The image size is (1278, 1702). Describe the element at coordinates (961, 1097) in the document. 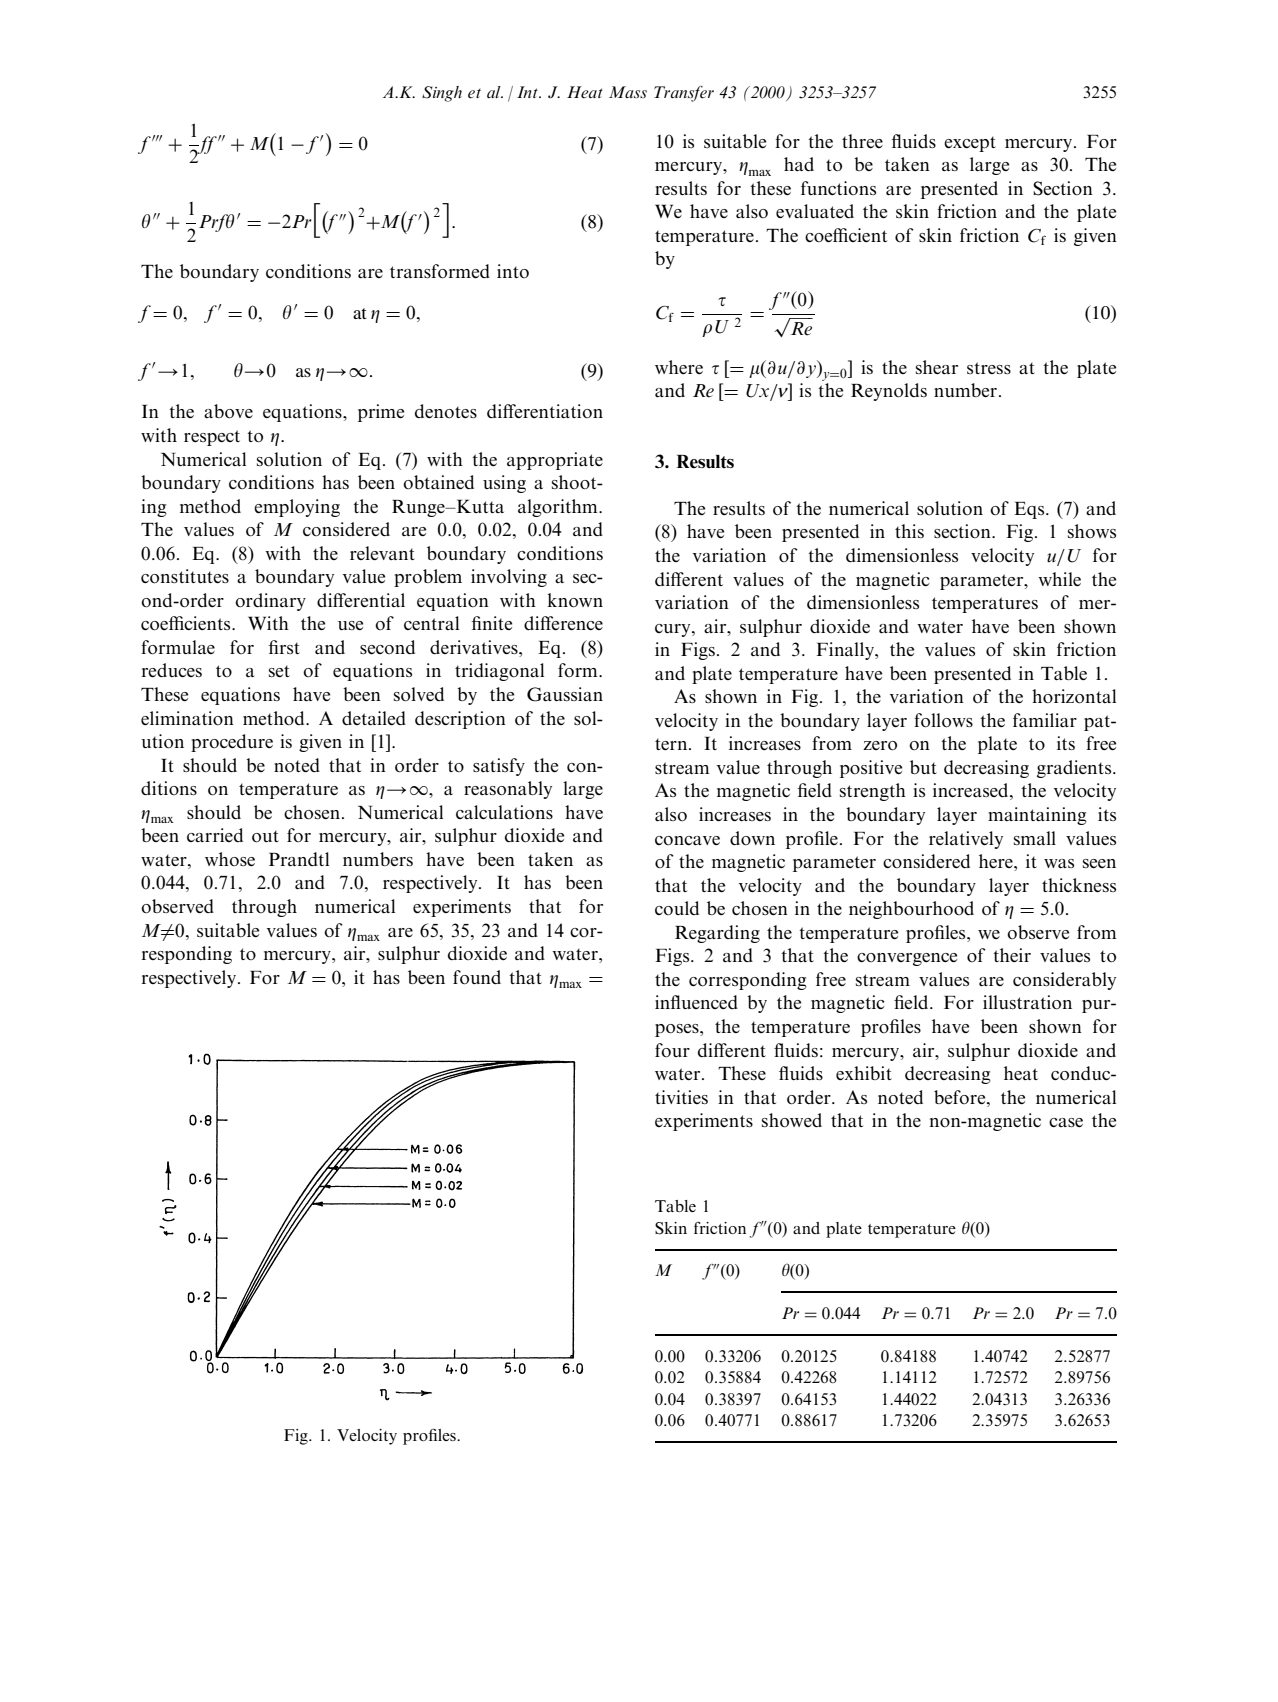

I see `before` at that location.
